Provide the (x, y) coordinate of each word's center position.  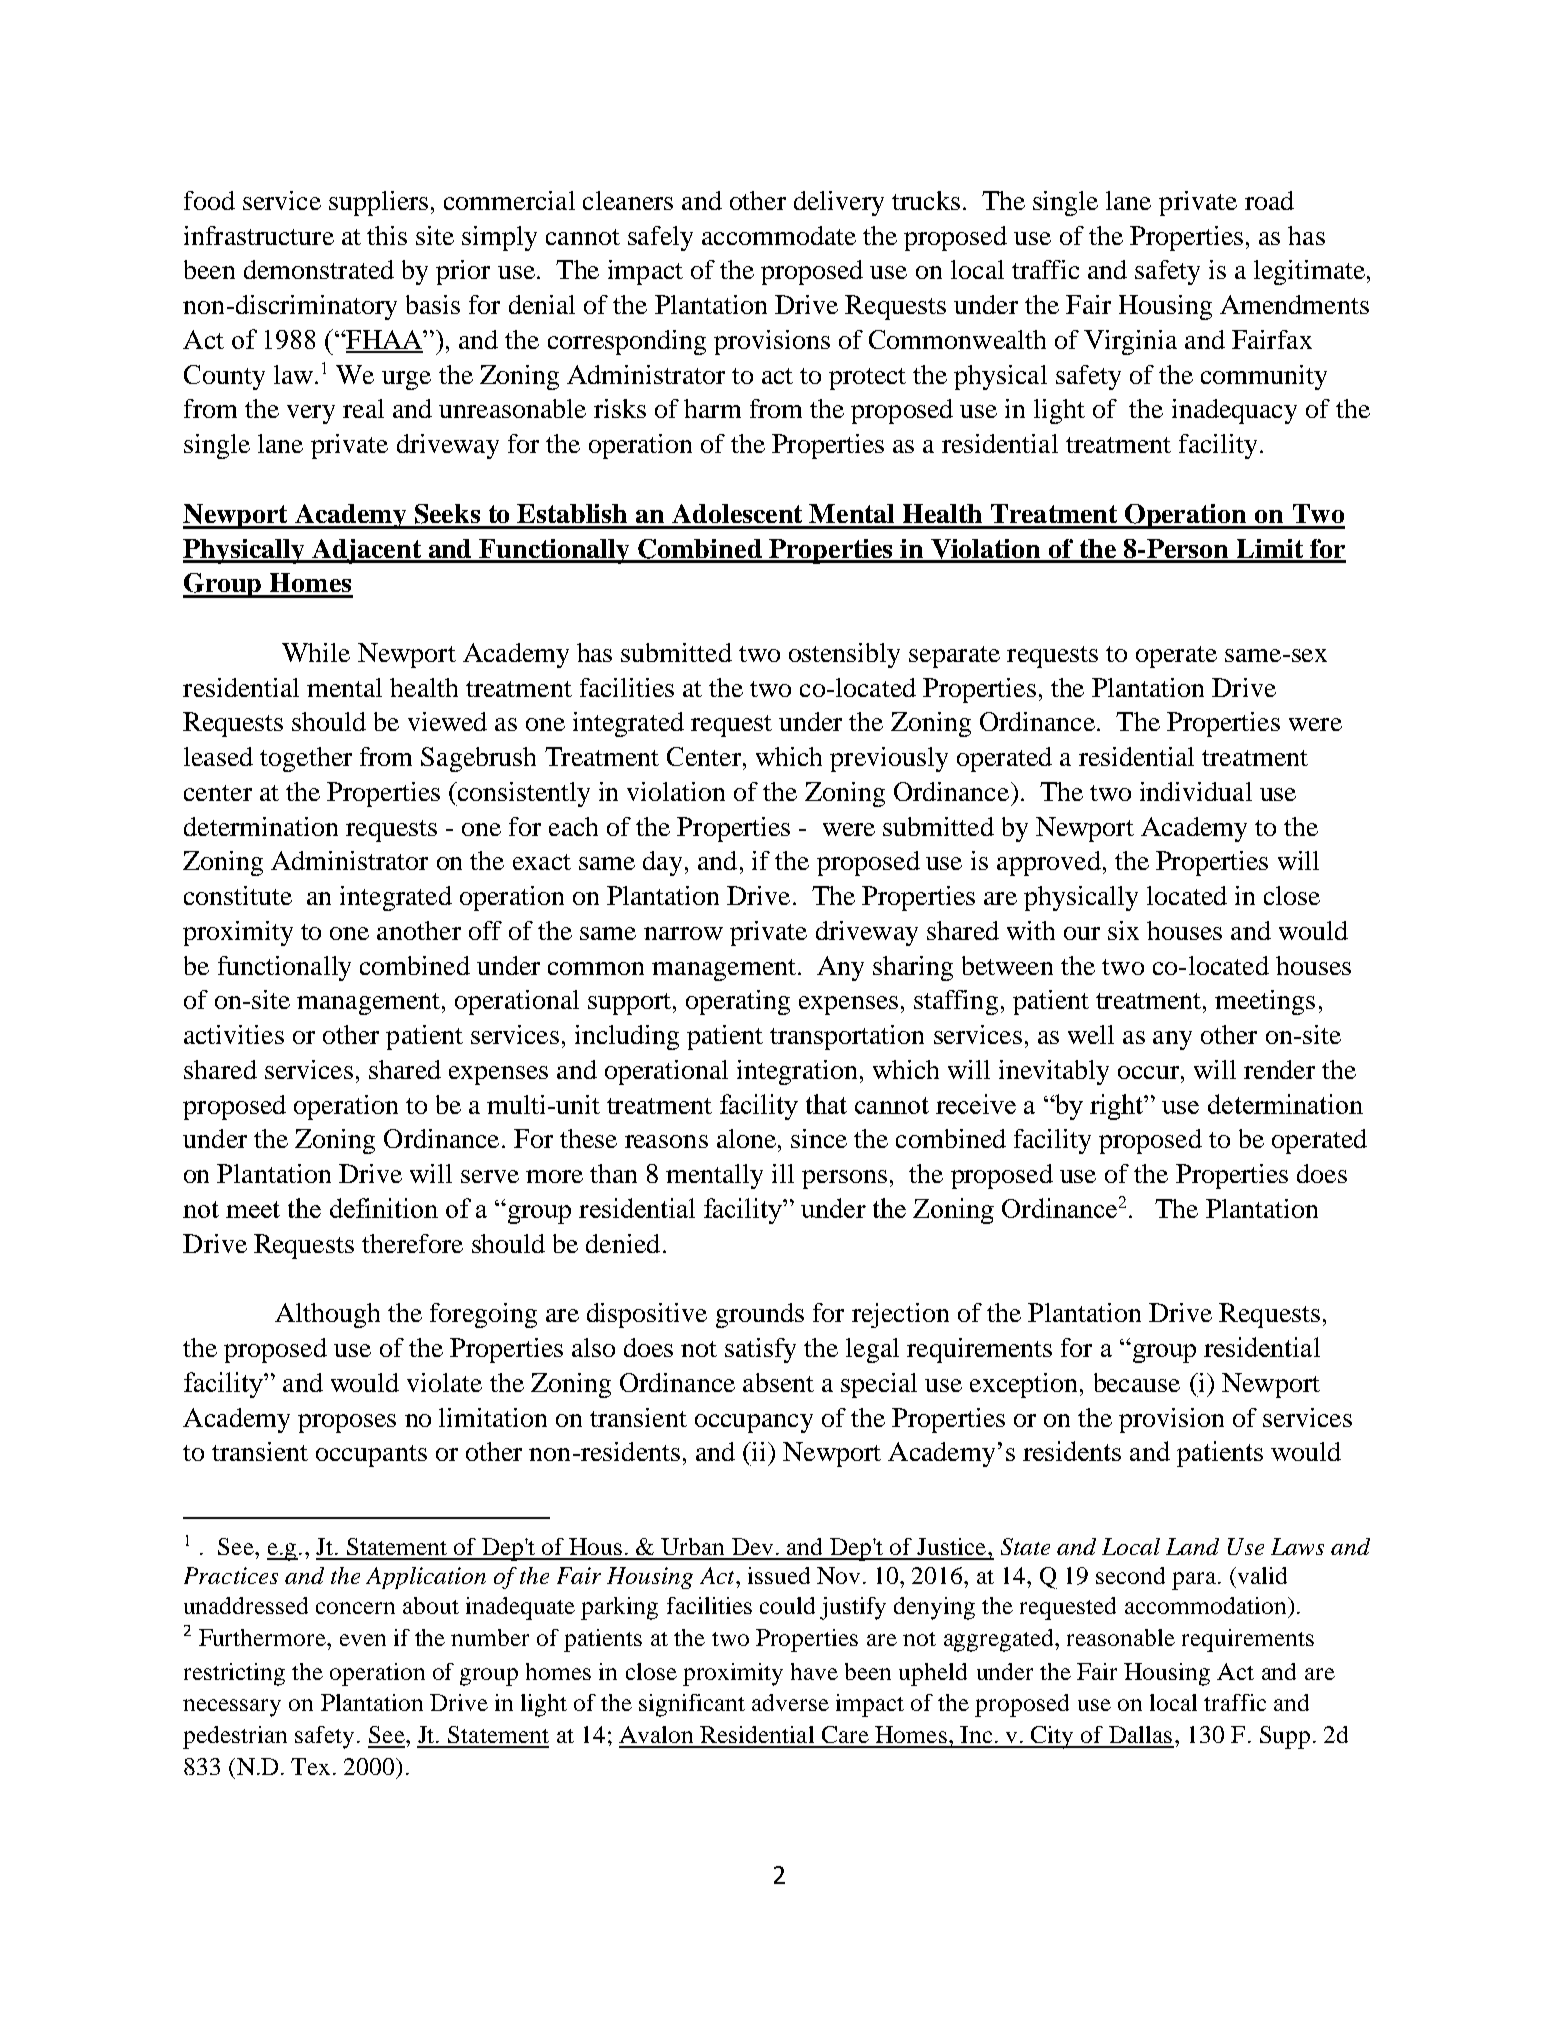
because (1137, 1382)
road (1269, 200)
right (1118, 1107)
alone (746, 1138)
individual (1196, 791)
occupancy (754, 1423)
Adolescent (737, 513)
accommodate (779, 235)
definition (384, 1208)
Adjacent (366, 551)
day (662, 863)
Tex (312, 1766)
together (306, 759)
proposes (347, 1423)
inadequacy (1234, 411)
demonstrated (319, 269)
